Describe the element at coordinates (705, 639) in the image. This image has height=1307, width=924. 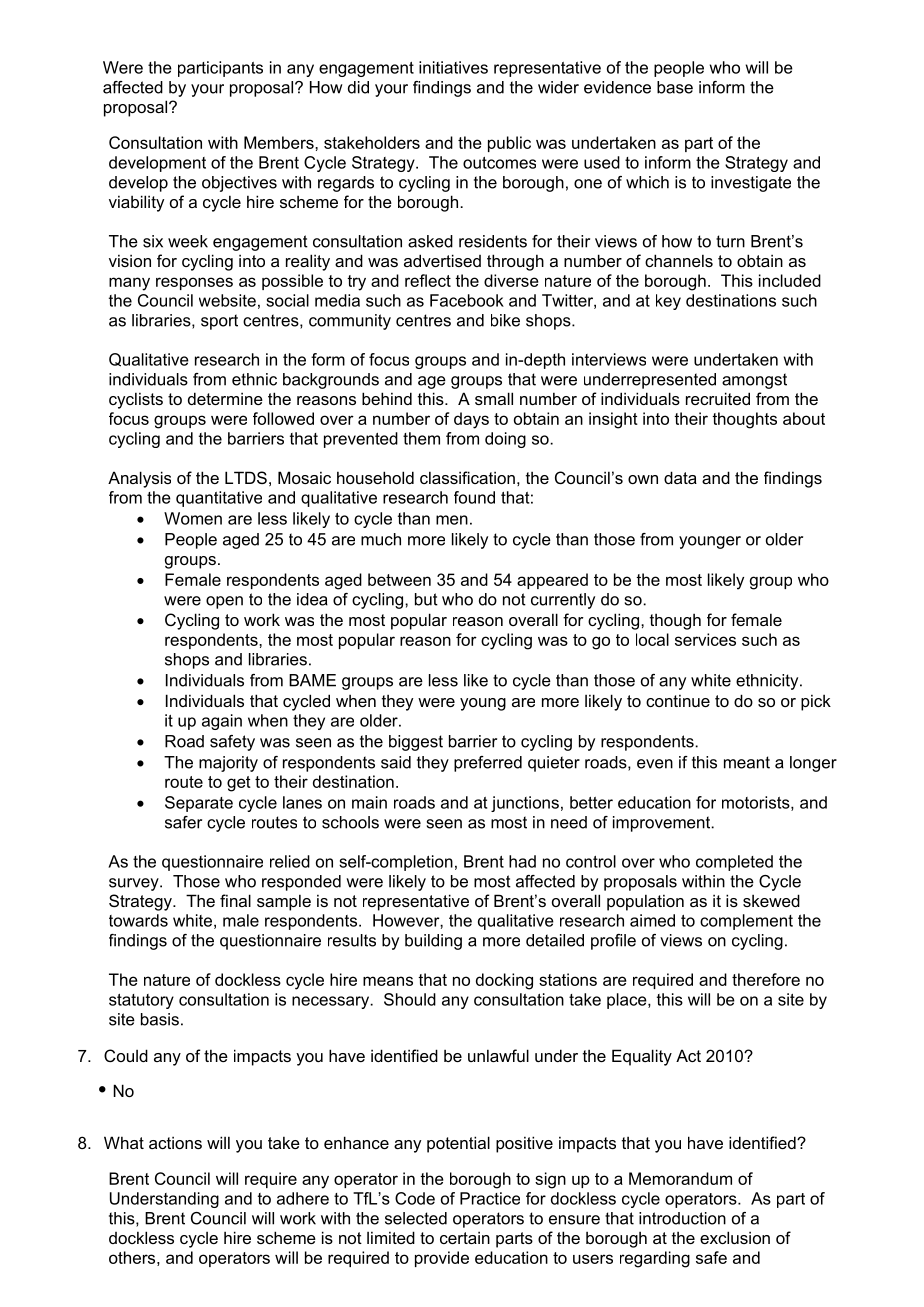
I see `services` at that location.
